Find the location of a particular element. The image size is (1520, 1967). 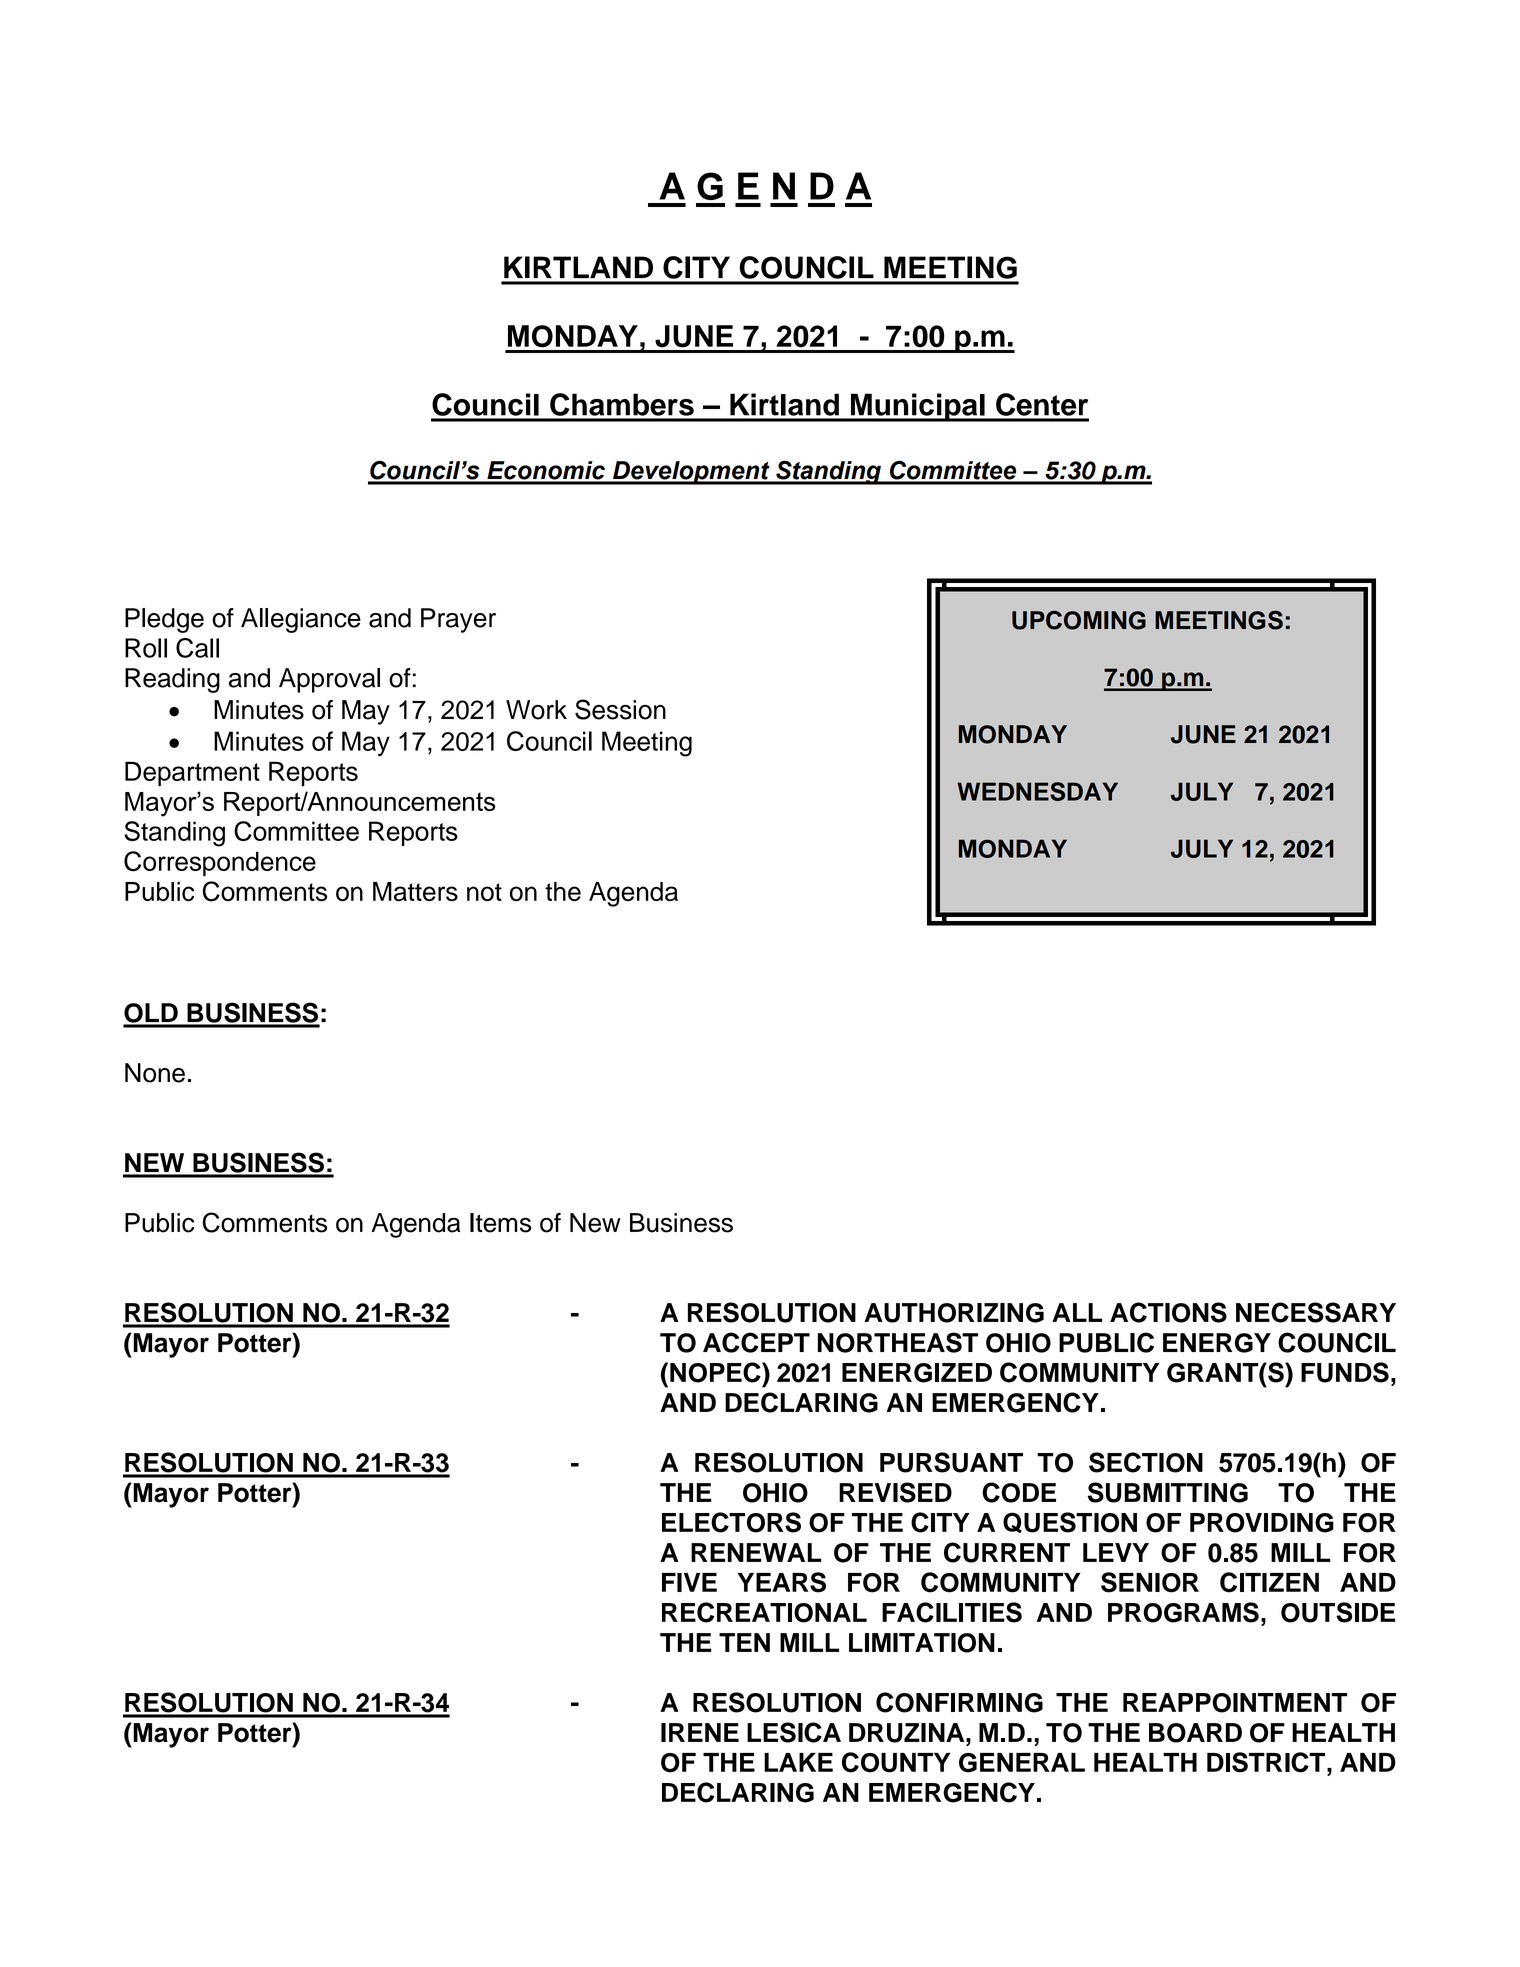

ENERGY is located at coordinates (1217, 1343).
